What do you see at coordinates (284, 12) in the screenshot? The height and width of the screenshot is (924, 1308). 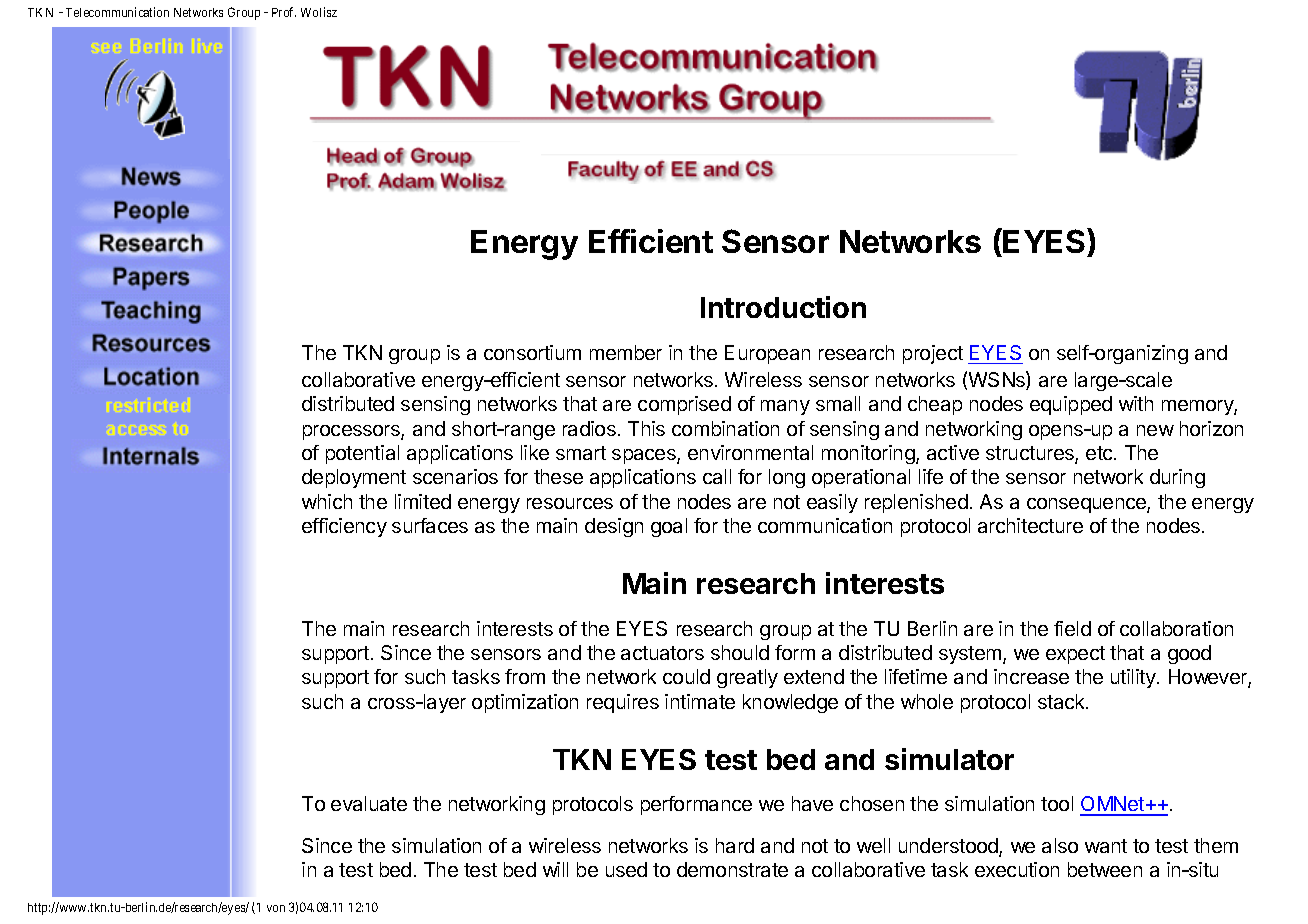 I see `Prof` at bounding box center [284, 12].
